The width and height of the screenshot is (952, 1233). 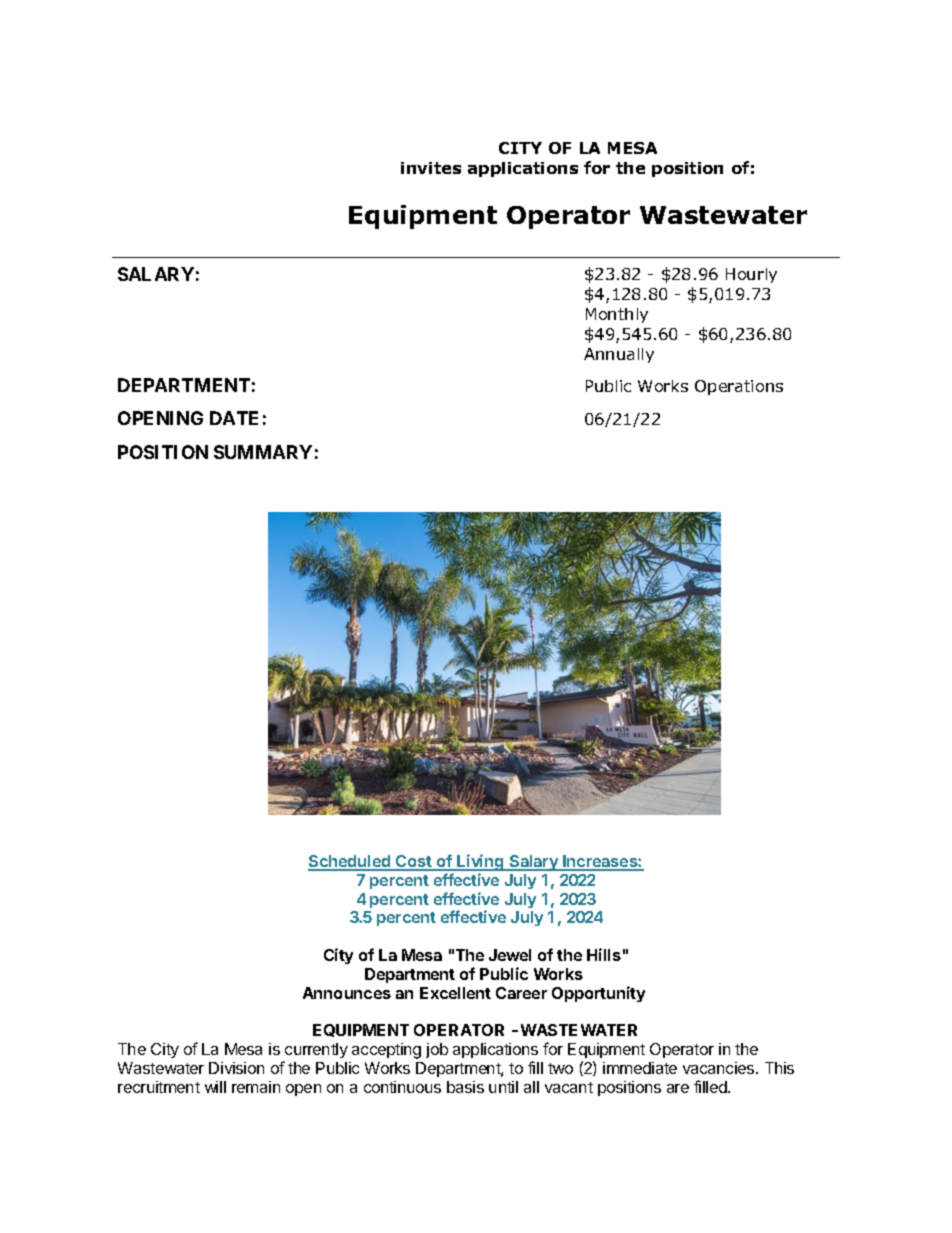 I want to click on Division, so click(x=236, y=1068).
